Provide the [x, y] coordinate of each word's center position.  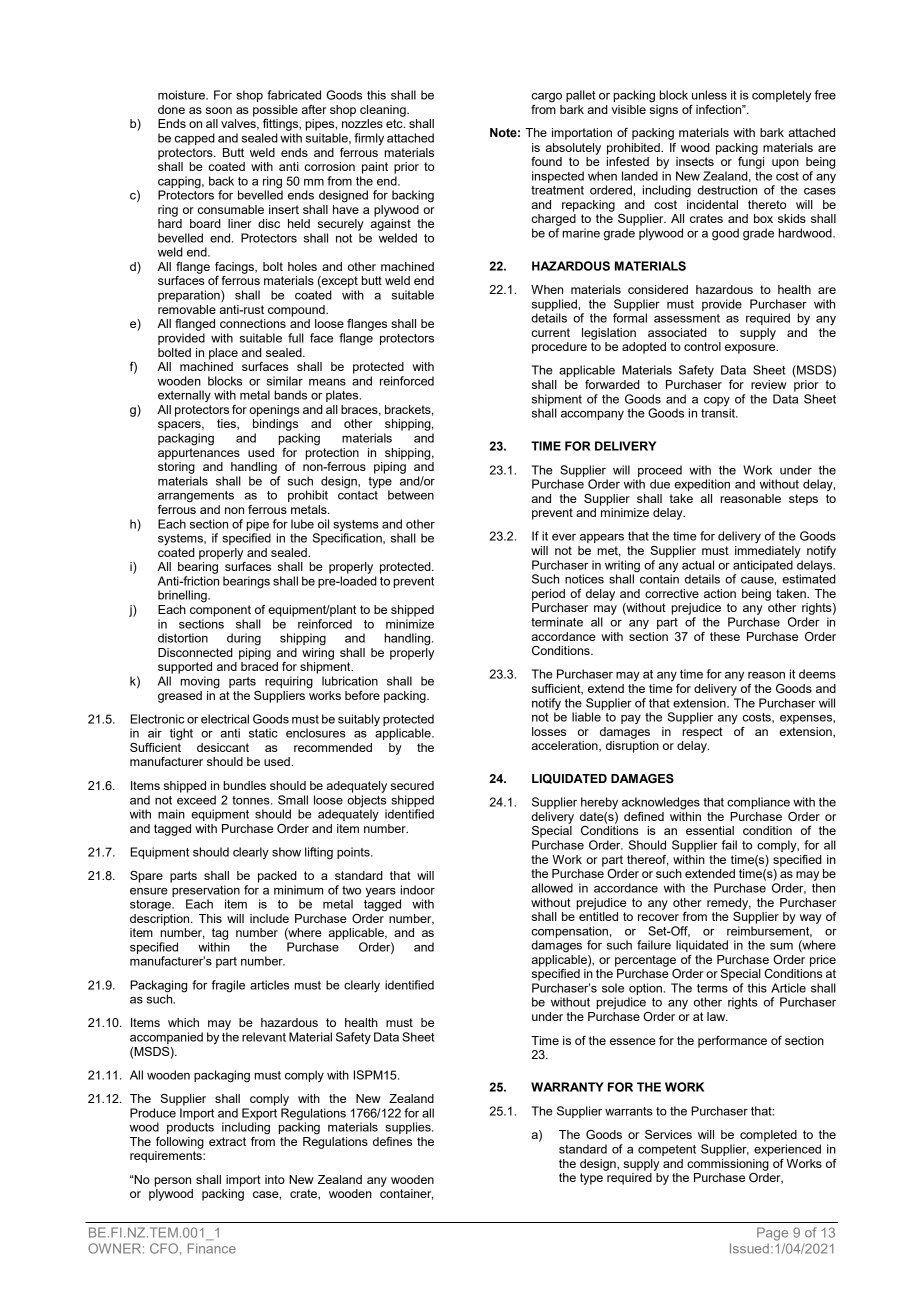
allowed [552, 888]
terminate [557, 622]
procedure [559, 348]
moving [200, 682]
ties [227, 424]
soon [219, 110]
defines [392, 1141]
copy [717, 403]
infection [720, 109]
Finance [212, 1248]
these [725, 636]
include [269, 918]
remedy [729, 904]
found [546, 161]
